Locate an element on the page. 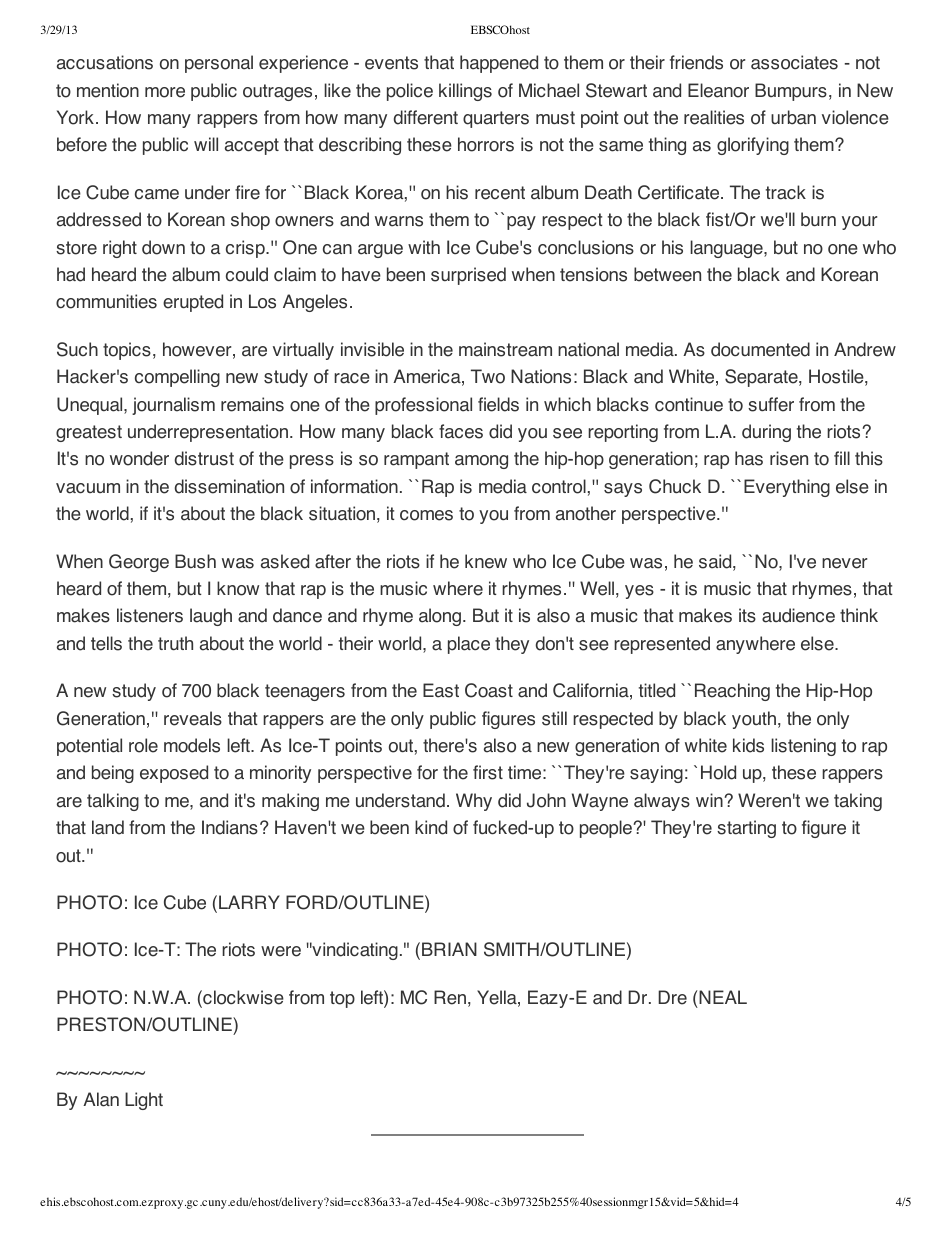  among is located at coordinates (481, 462).
